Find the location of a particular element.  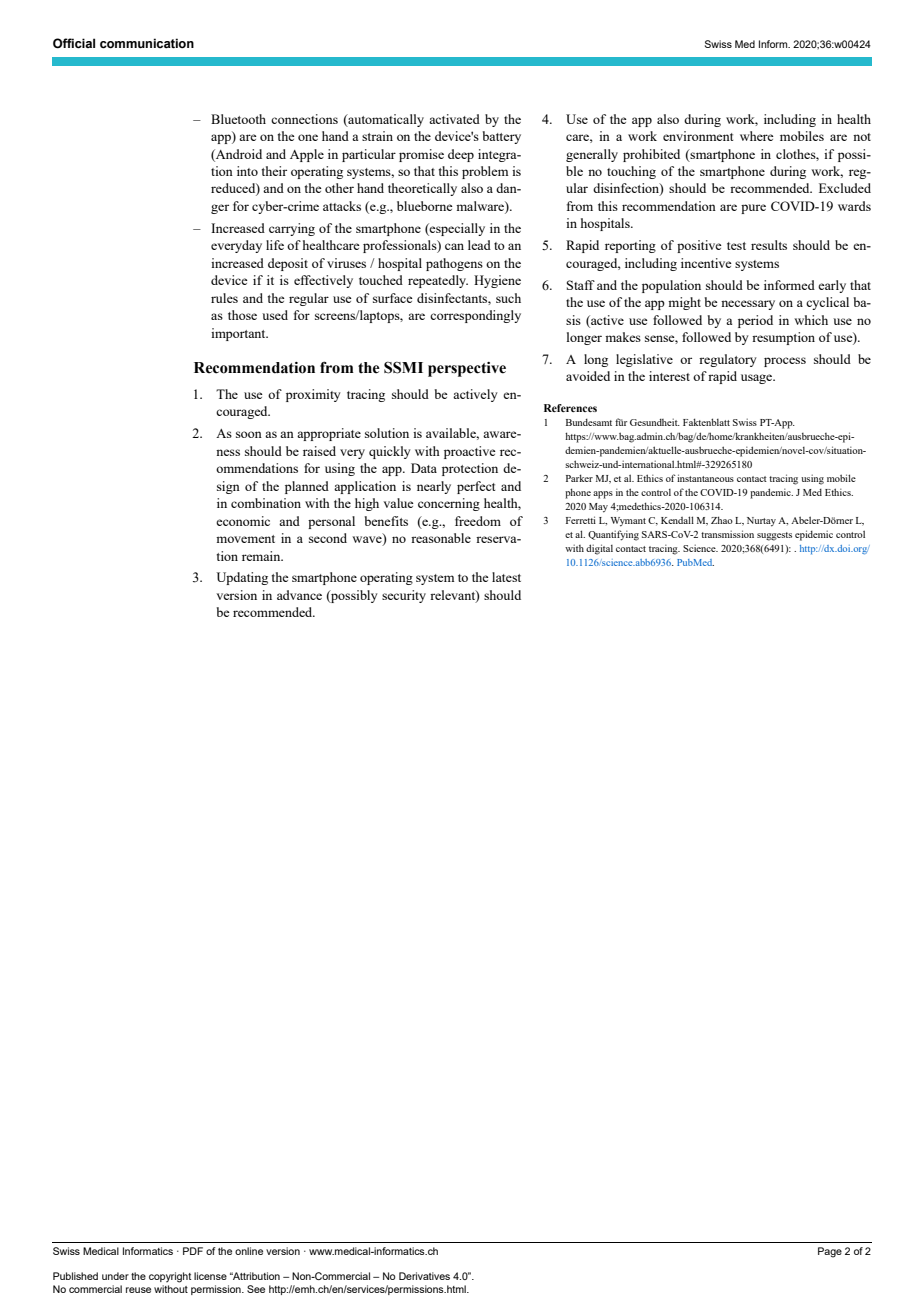

where is located at coordinates (757, 136).
